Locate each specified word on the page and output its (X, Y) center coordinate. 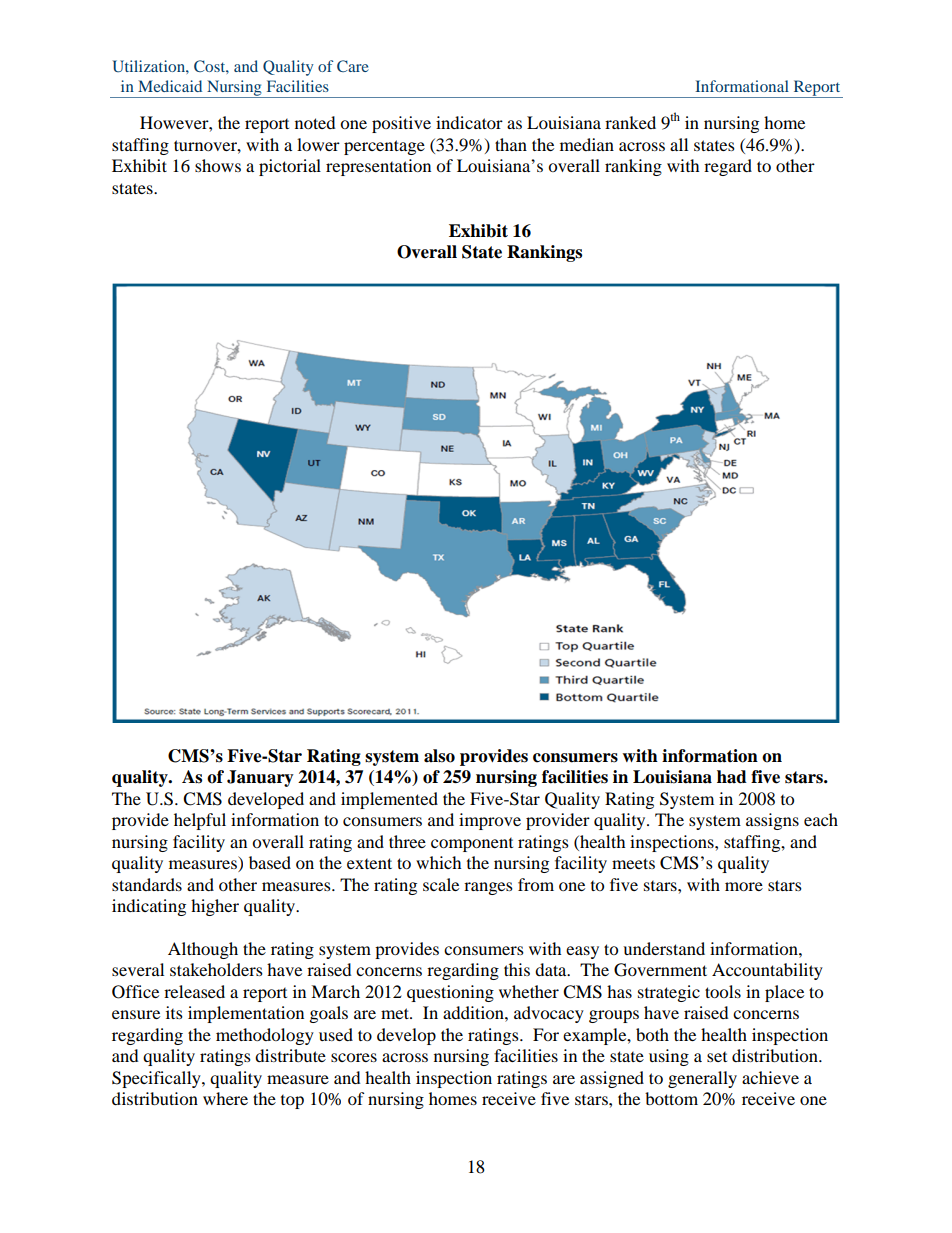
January (260, 778)
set (717, 1056)
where (225, 1098)
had (732, 777)
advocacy (549, 1014)
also (439, 756)
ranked (630, 122)
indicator (469, 122)
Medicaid (170, 86)
